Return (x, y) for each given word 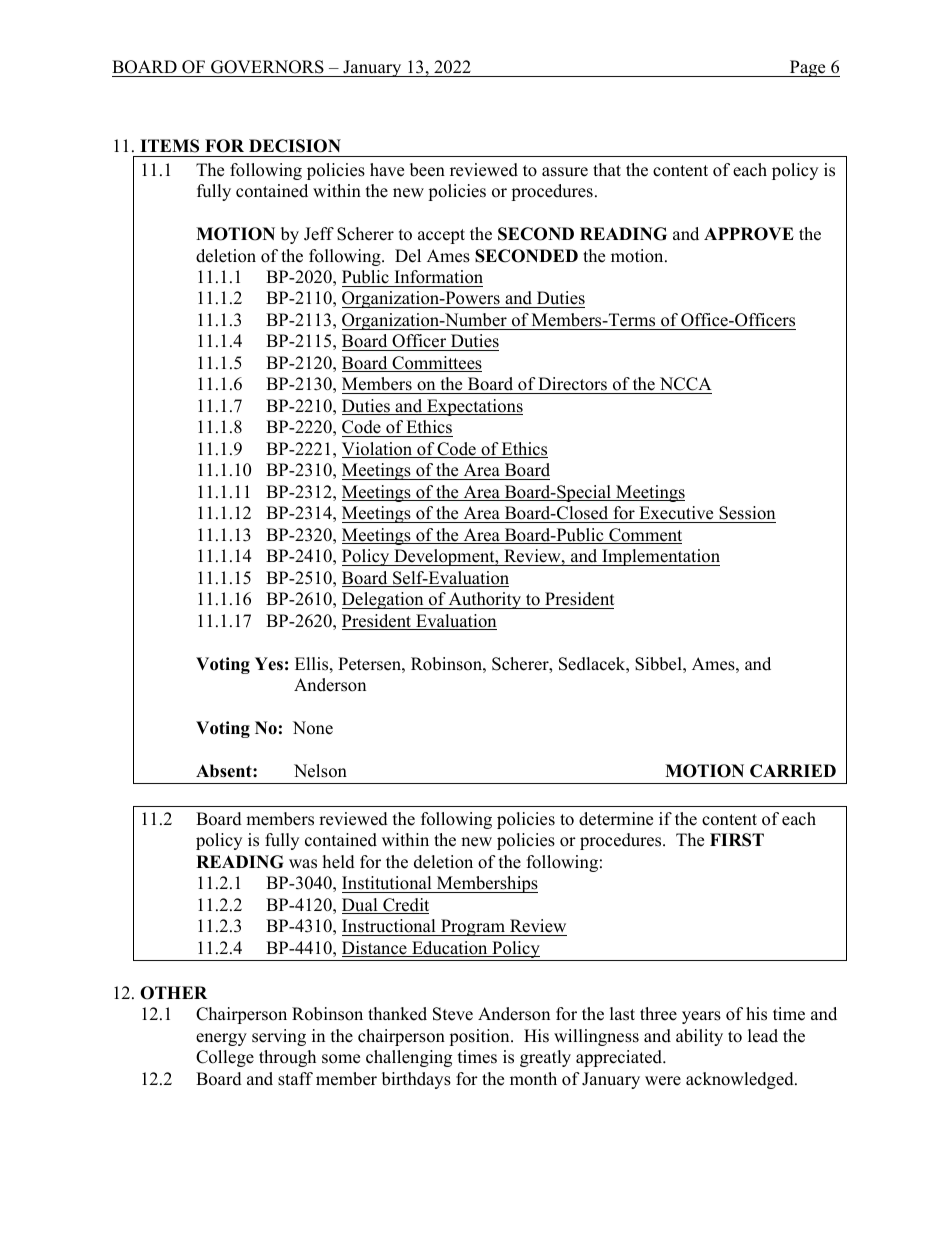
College (225, 1058)
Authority (485, 600)
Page (808, 68)
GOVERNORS (267, 67)
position (480, 1037)
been (427, 170)
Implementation (660, 557)
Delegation (384, 600)
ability (699, 1037)
